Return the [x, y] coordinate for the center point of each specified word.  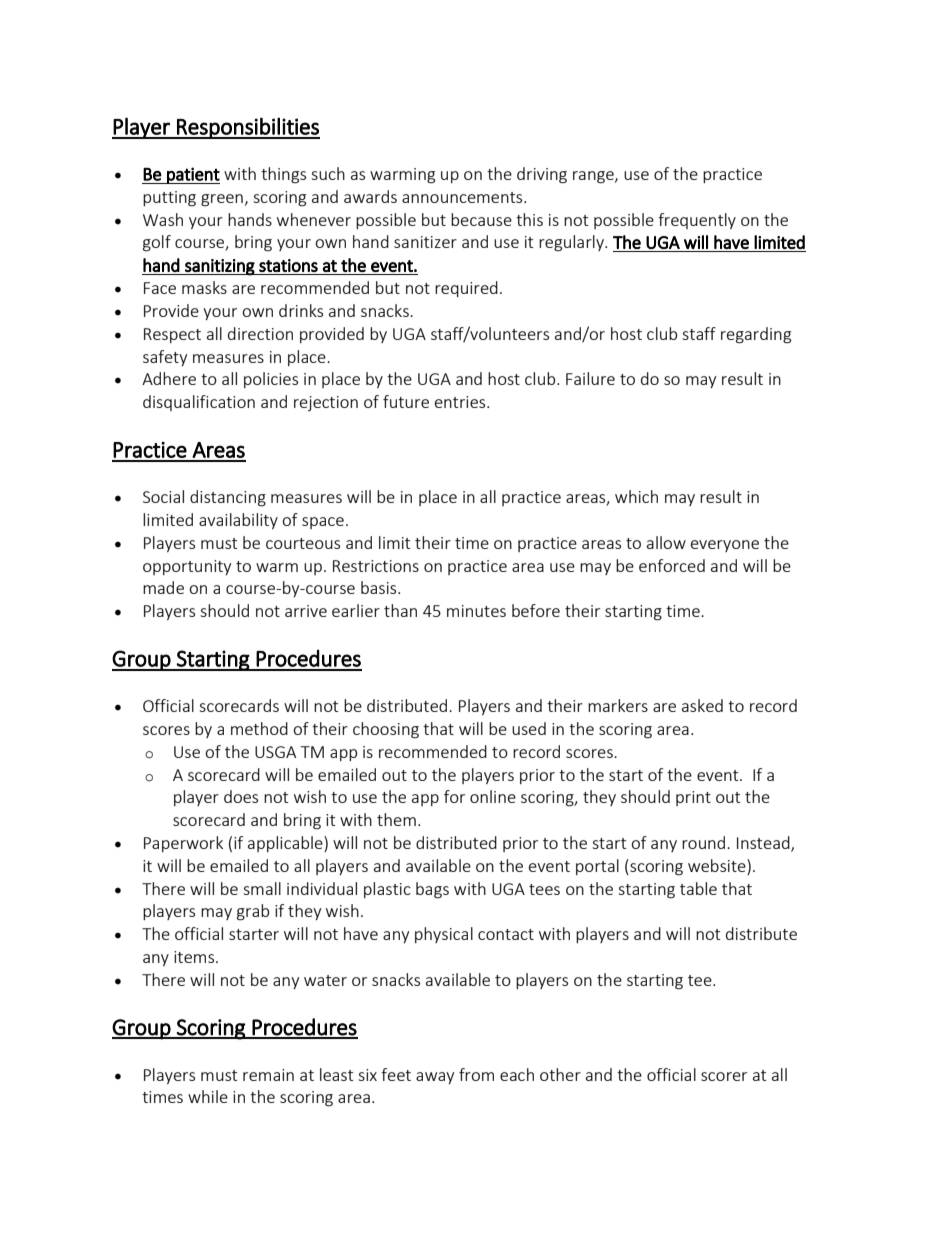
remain [268, 1075]
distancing [228, 498]
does [241, 796]
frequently [697, 221]
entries [461, 402]
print [693, 798]
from [476, 1074]
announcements [463, 197]
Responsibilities [247, 128]
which [636, 496]
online [493, 796]
